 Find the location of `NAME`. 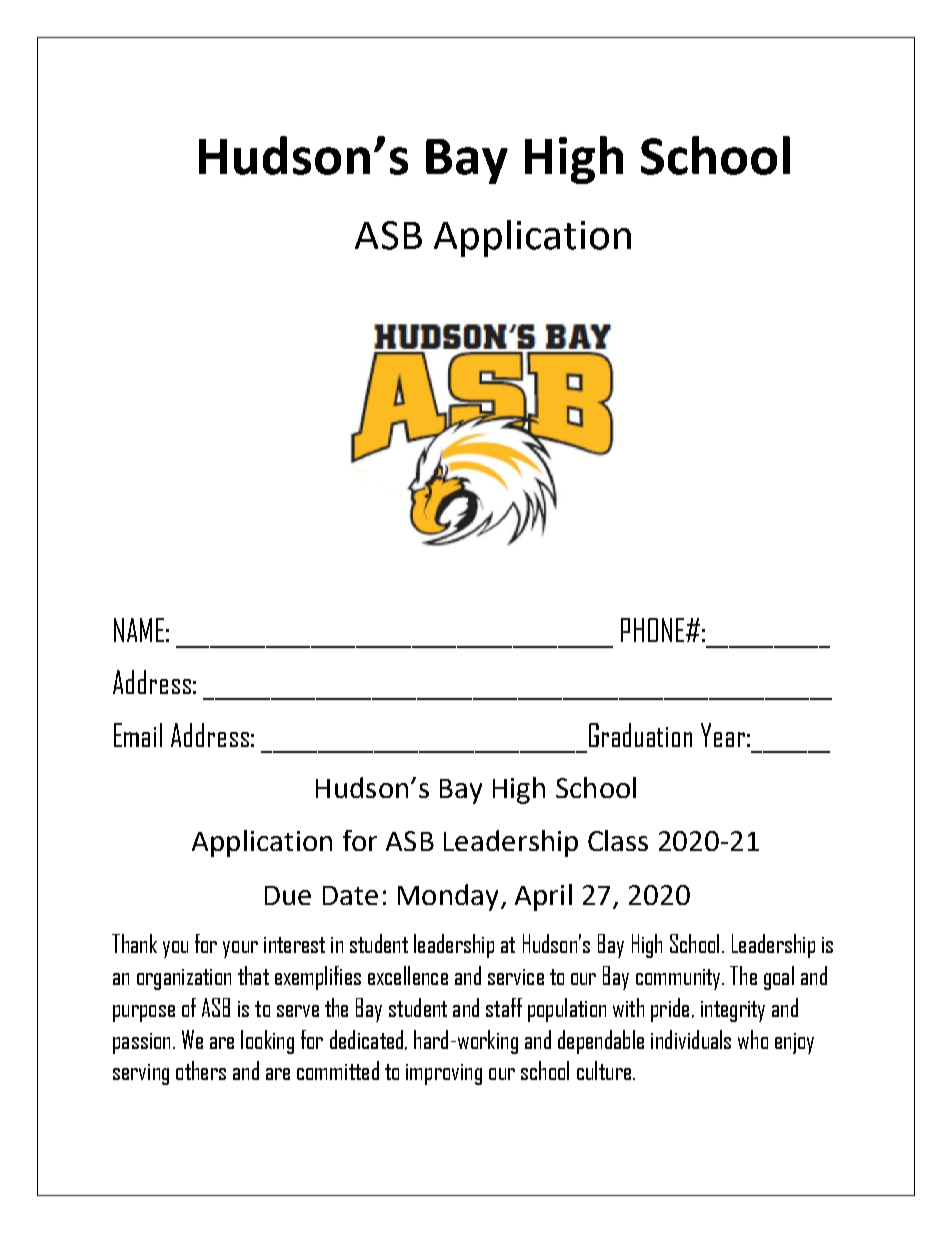

NAME is located at coordinates (139, 630).
